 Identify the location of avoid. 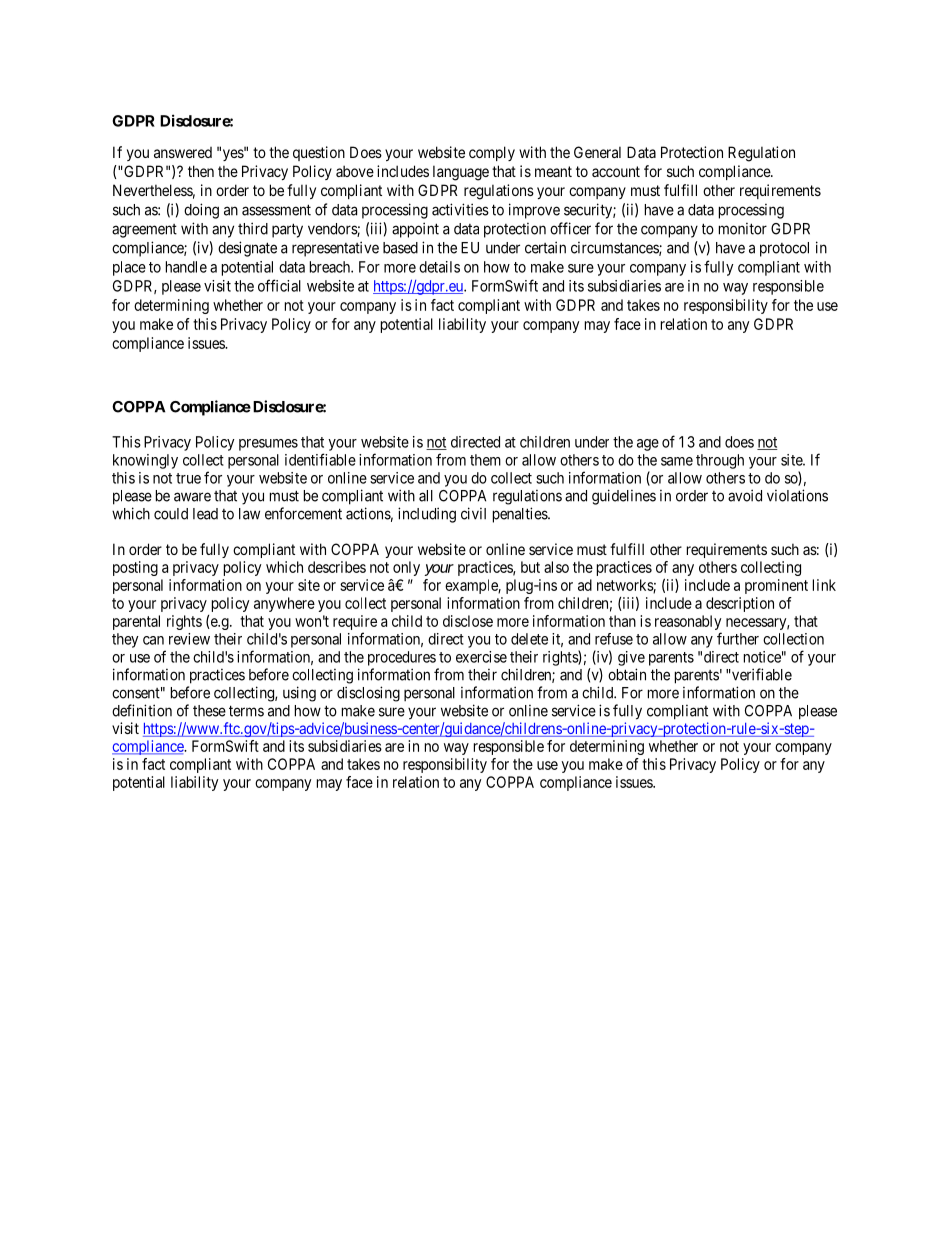
(745, 495).
